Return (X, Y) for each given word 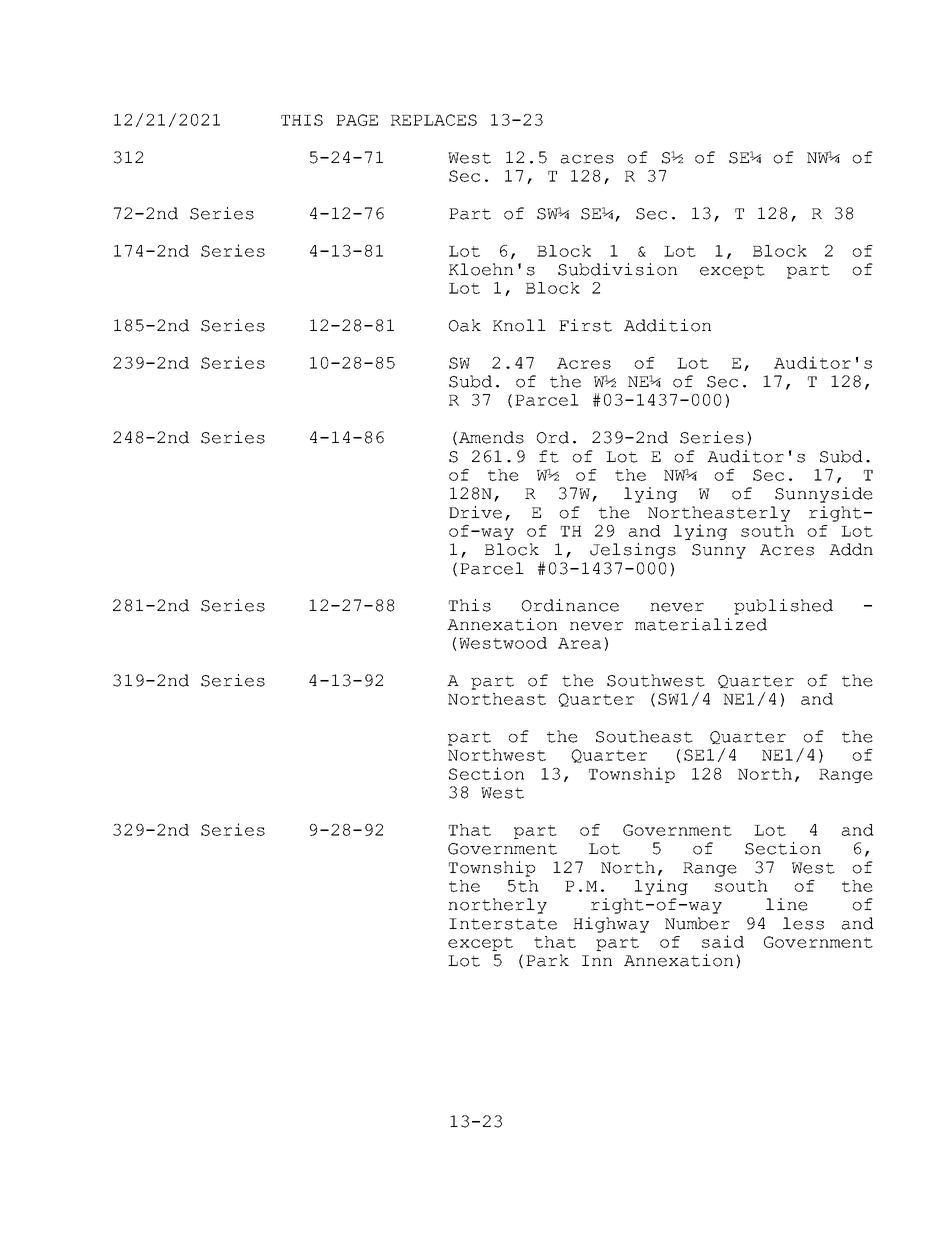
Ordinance (570, 605)
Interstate (503, 924)
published (783, 607)
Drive (475, 512)
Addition (667, 325)
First (585, 325)
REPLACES (434, 120)
